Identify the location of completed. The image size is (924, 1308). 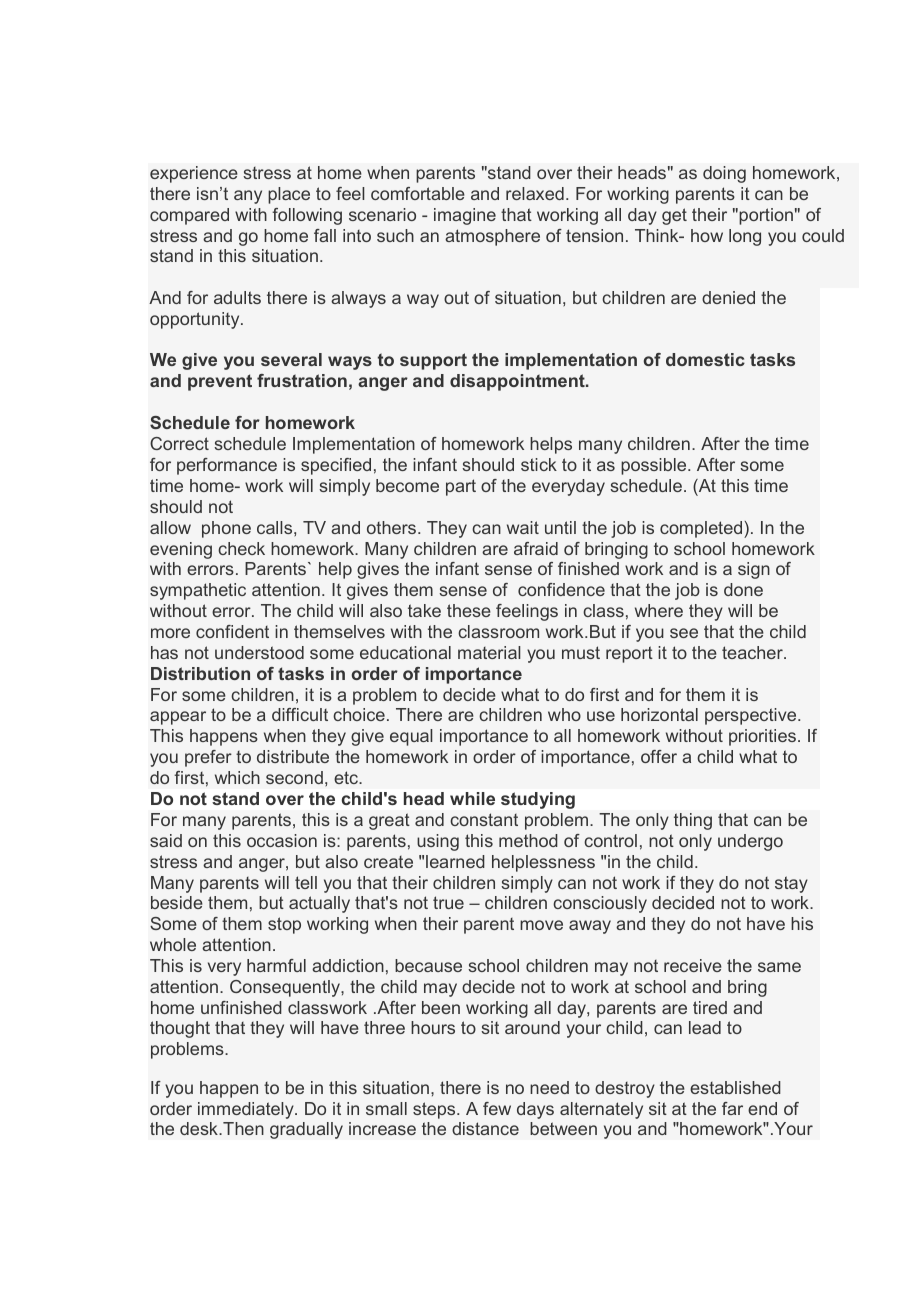
(702, 529).
